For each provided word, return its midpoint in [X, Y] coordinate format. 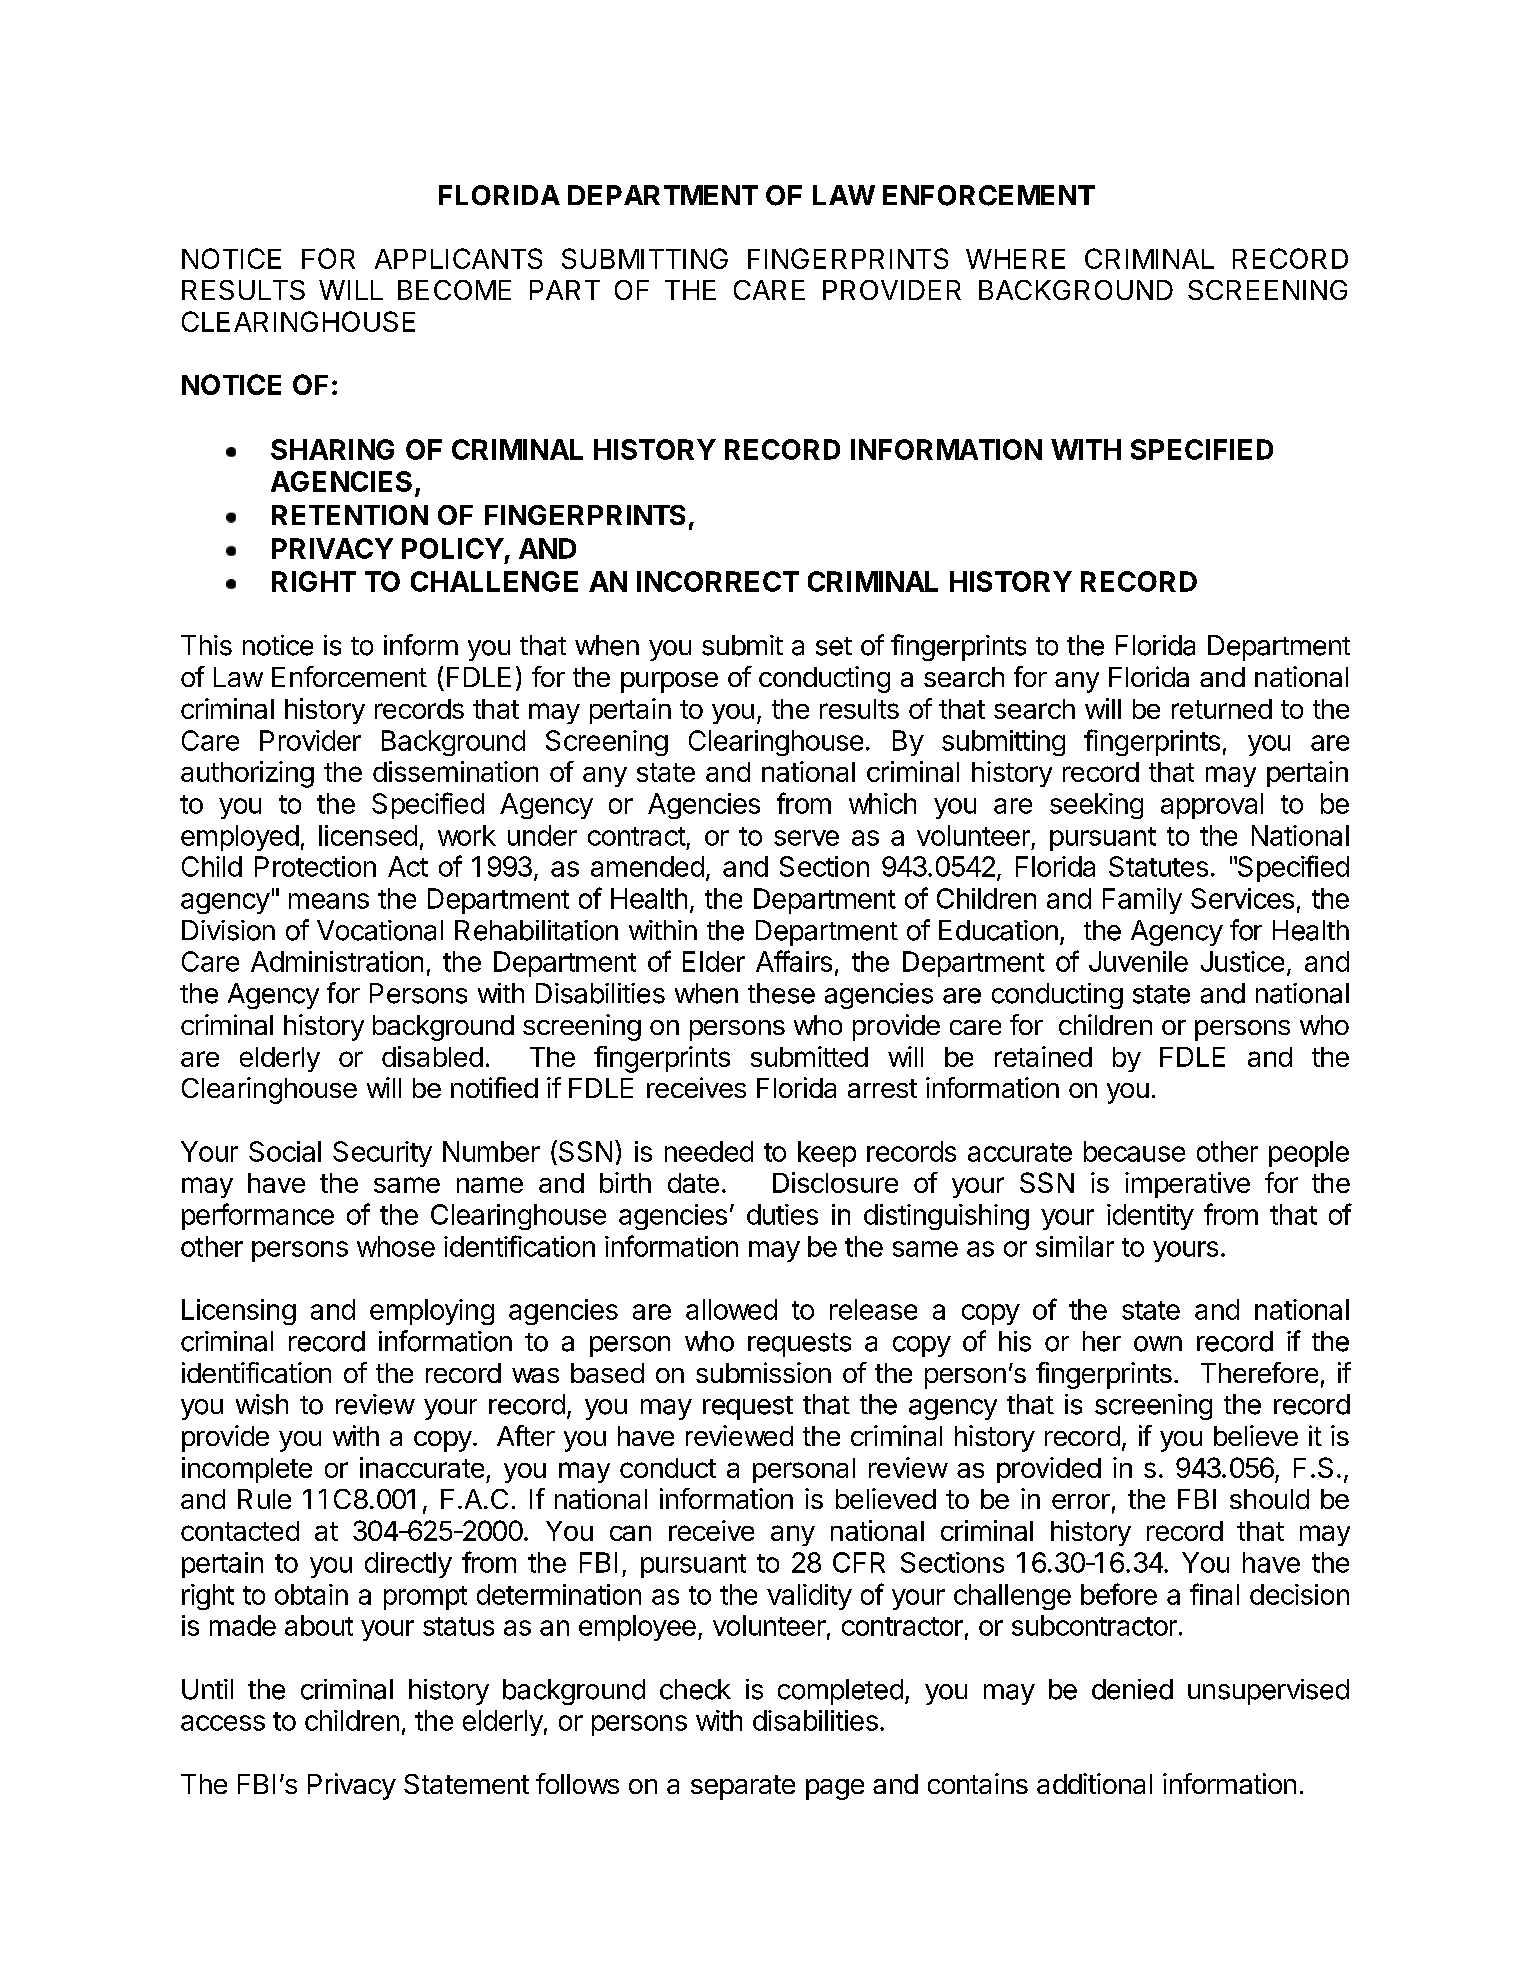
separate [743, 1787]
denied [1132, 1689]
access [223, 1723]
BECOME [454, 290]
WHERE [1015, 259]
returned [1222, 709]
